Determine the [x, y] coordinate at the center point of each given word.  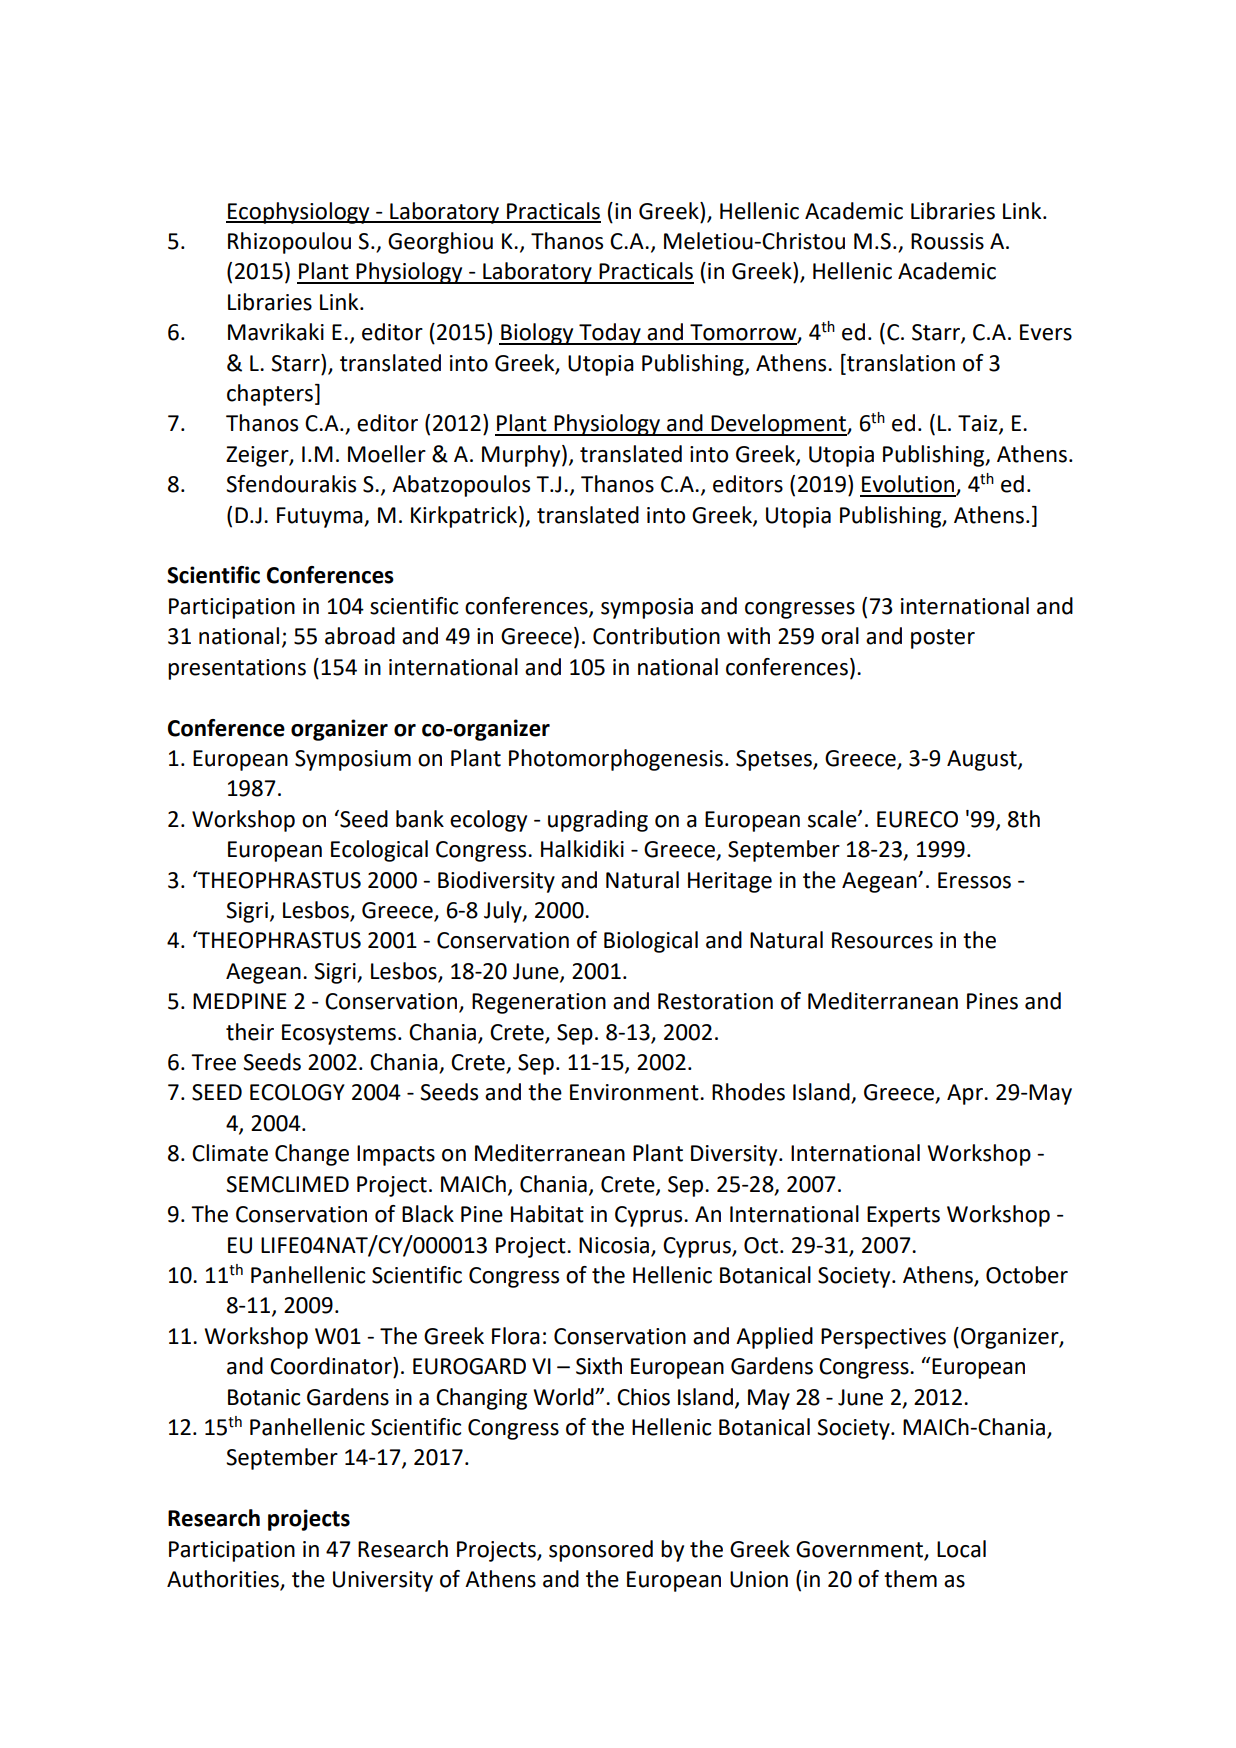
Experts [903, 1216]
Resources [882, 940]
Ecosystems [339, 1034]
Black [428, 1214]
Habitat [547, 1214]
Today [610, 334]
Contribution [656, 636]
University [383, 1581]
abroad [360, 636]
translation [900, 363]
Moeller [387, 454]
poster [943, 639]
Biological [651, 942]
